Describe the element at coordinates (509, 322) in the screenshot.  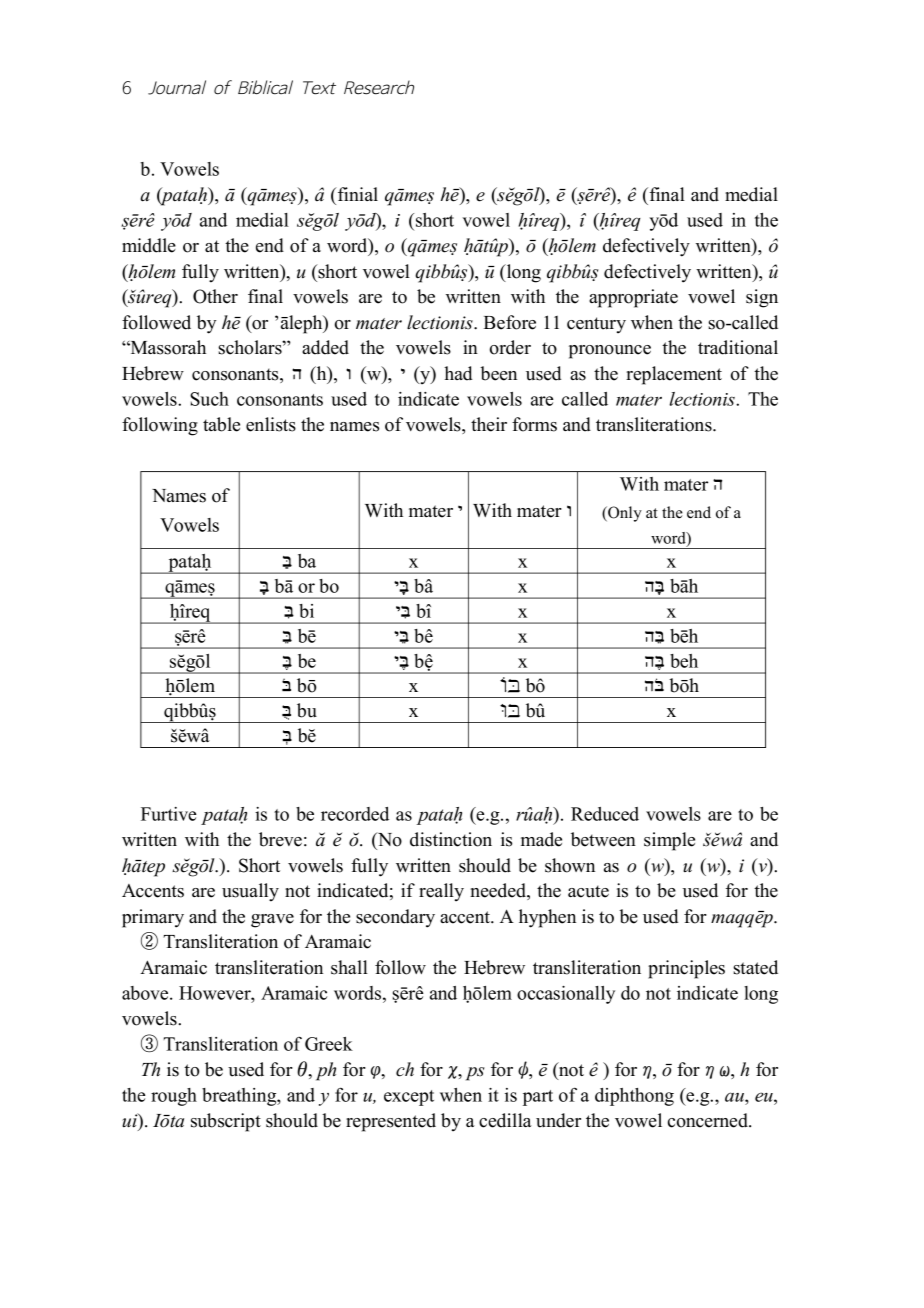
I see `Before` at that location.
